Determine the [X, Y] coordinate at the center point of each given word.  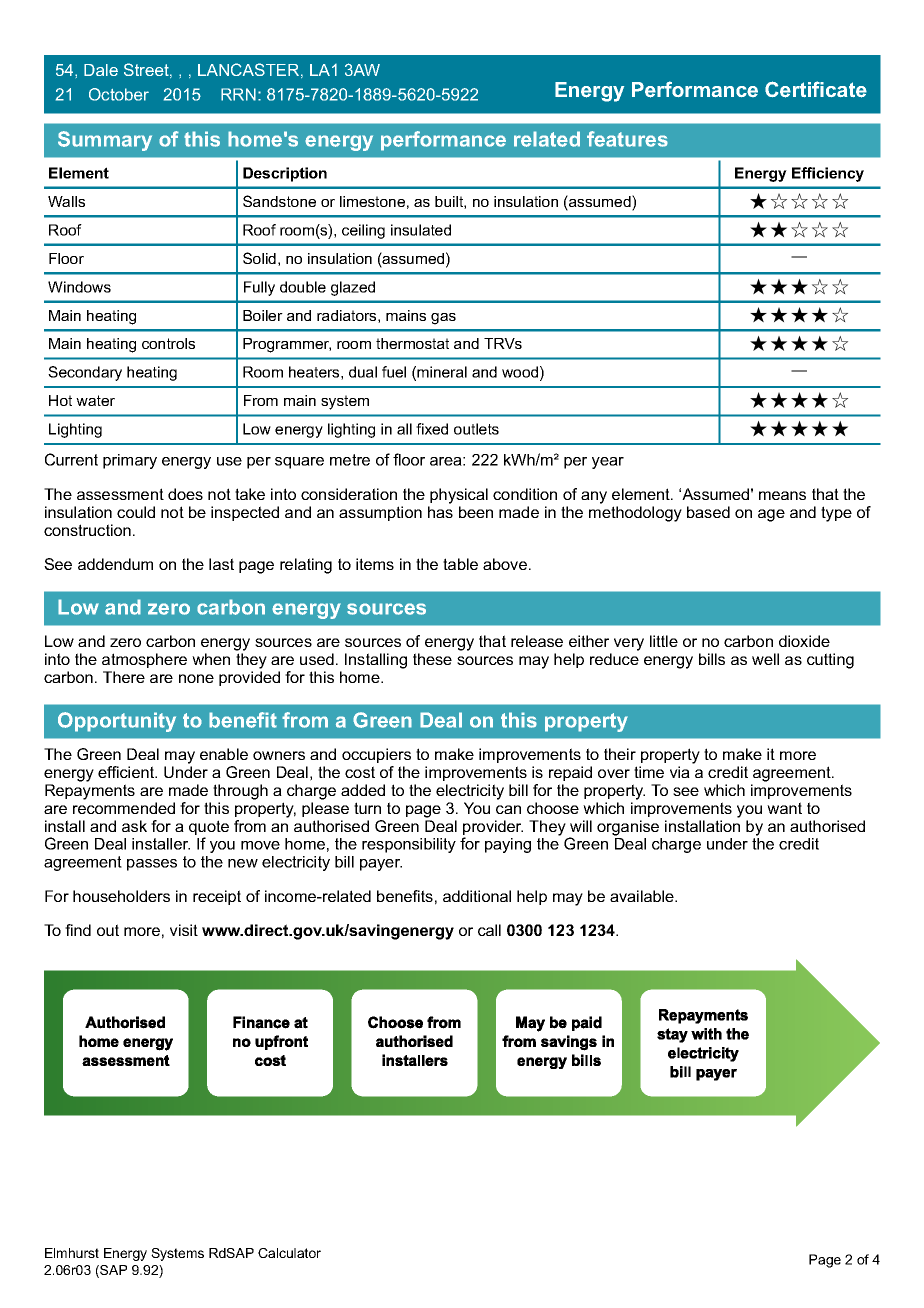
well [765, 659]
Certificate [816, 89]
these [432, 659]
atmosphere [144, 660]
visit [184, 930]
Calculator [289, 1253]
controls [168, 343]
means [782, 495]
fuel [394, 372]
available [643, 896]
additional [477, 896]
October [119, 94]
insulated [421, 230]
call [489, 930]
